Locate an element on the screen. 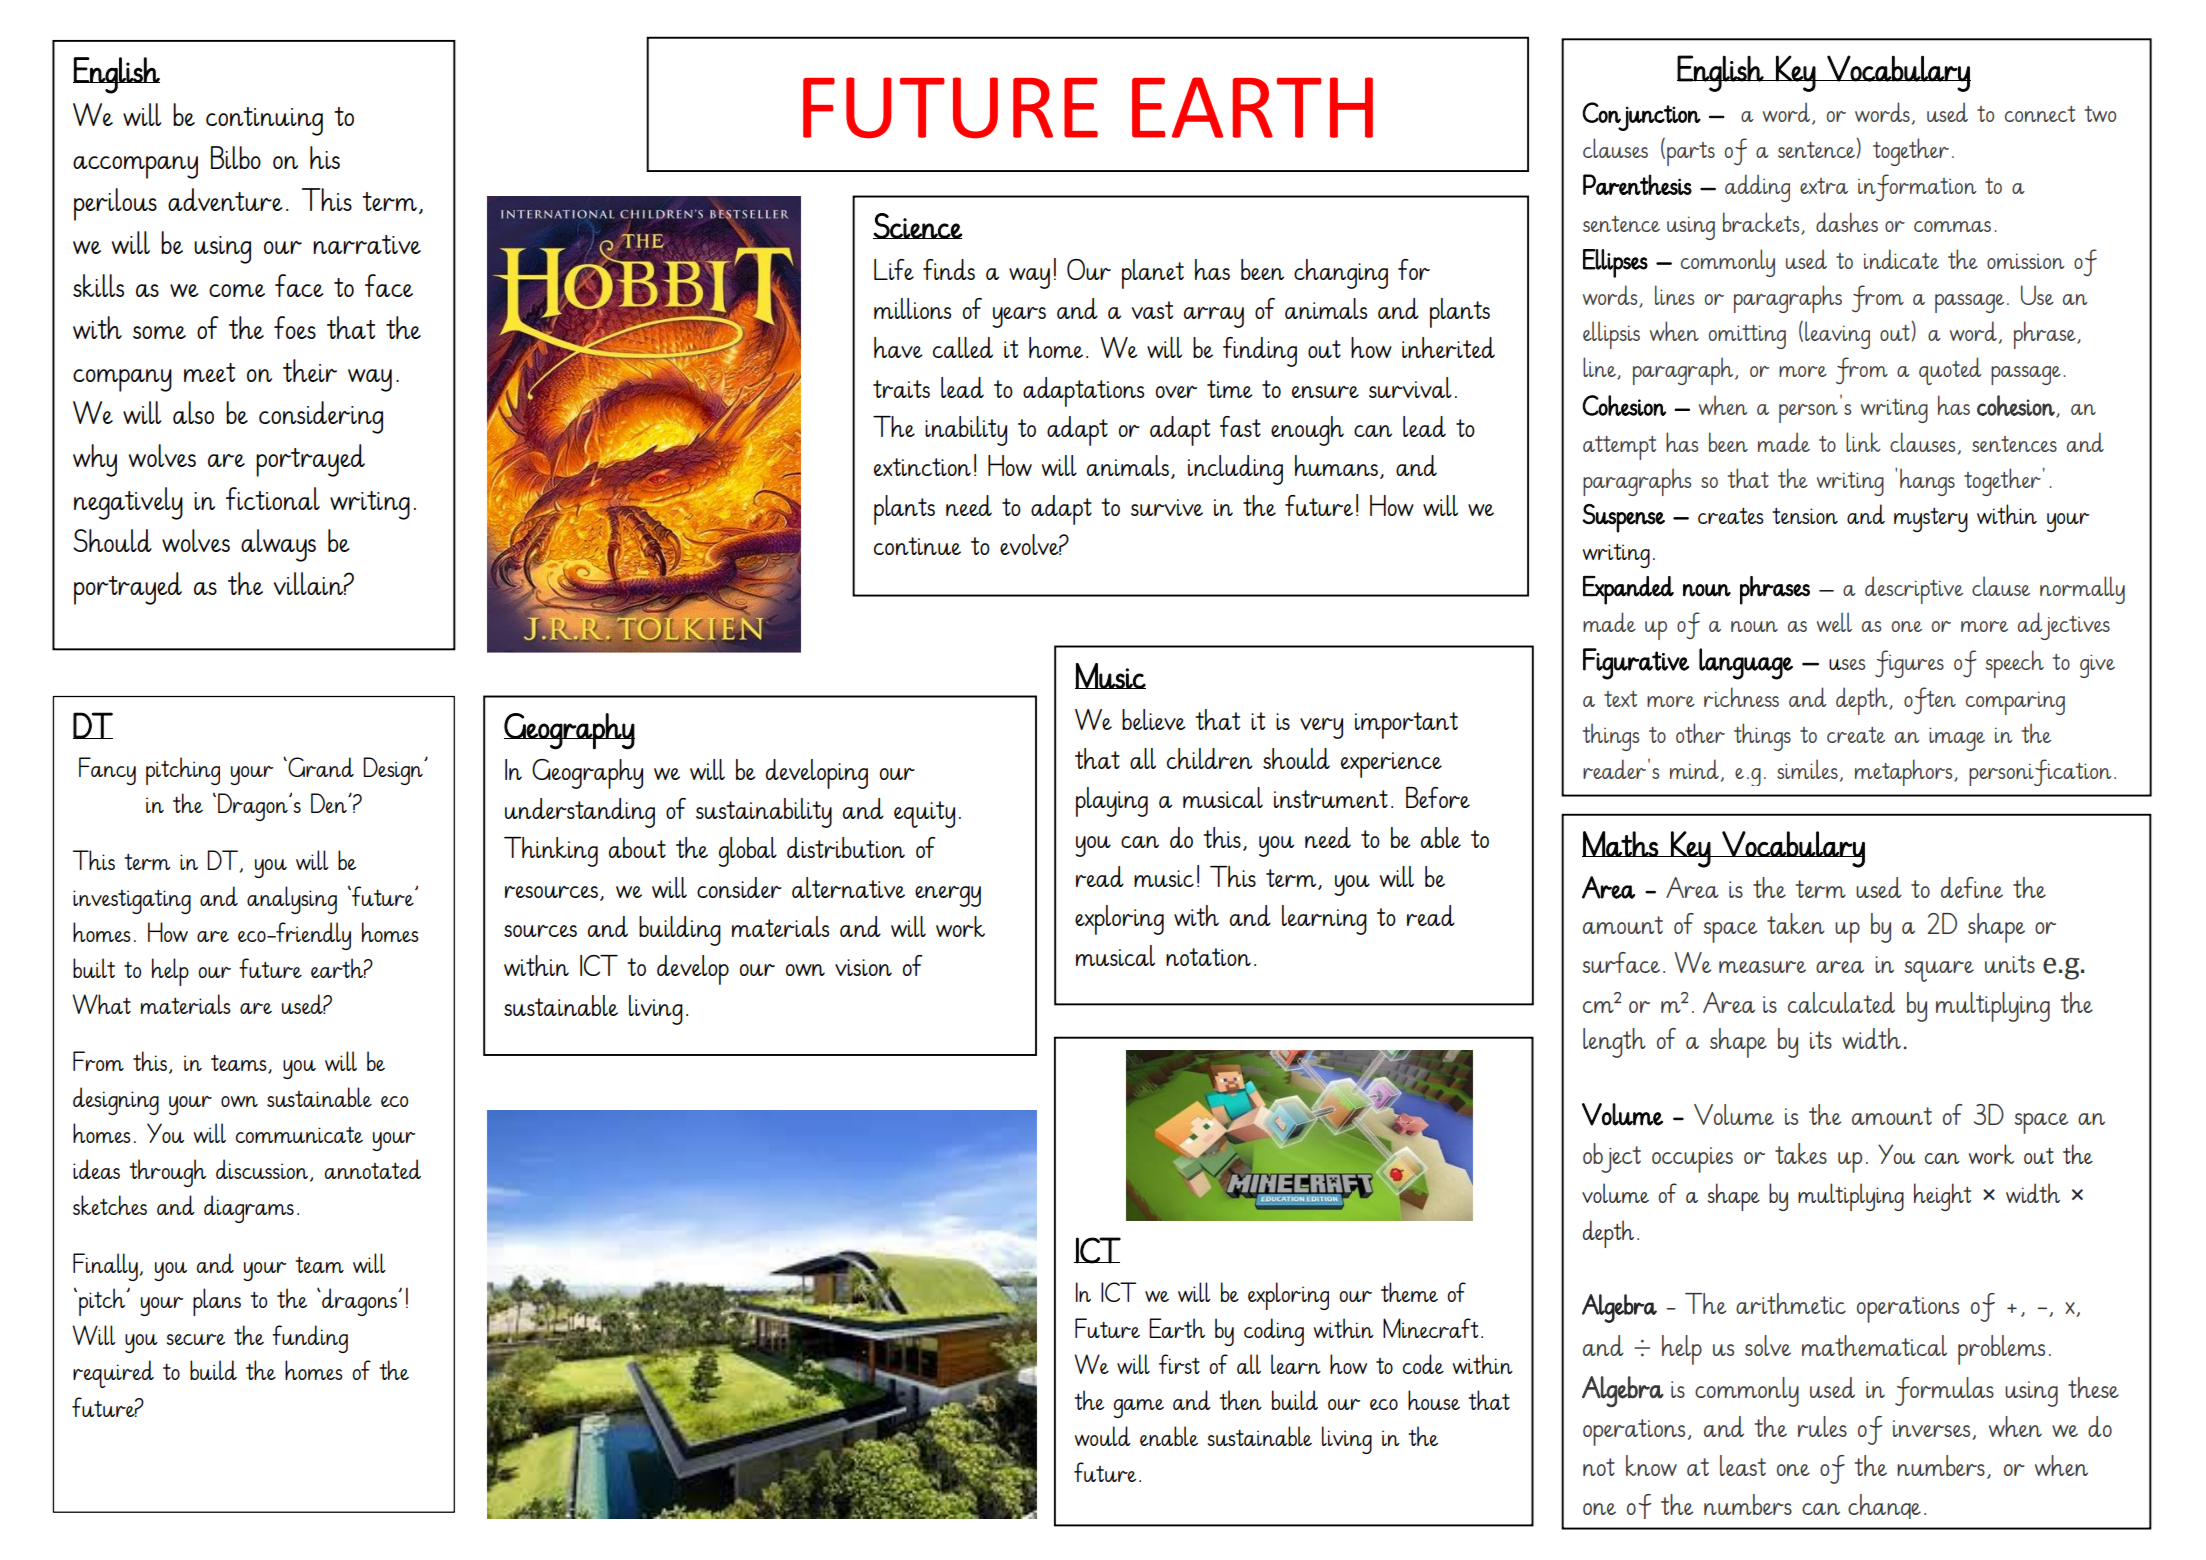 The image size is (2206, 1560). metaphors is located at coordinates (1905, 772).
